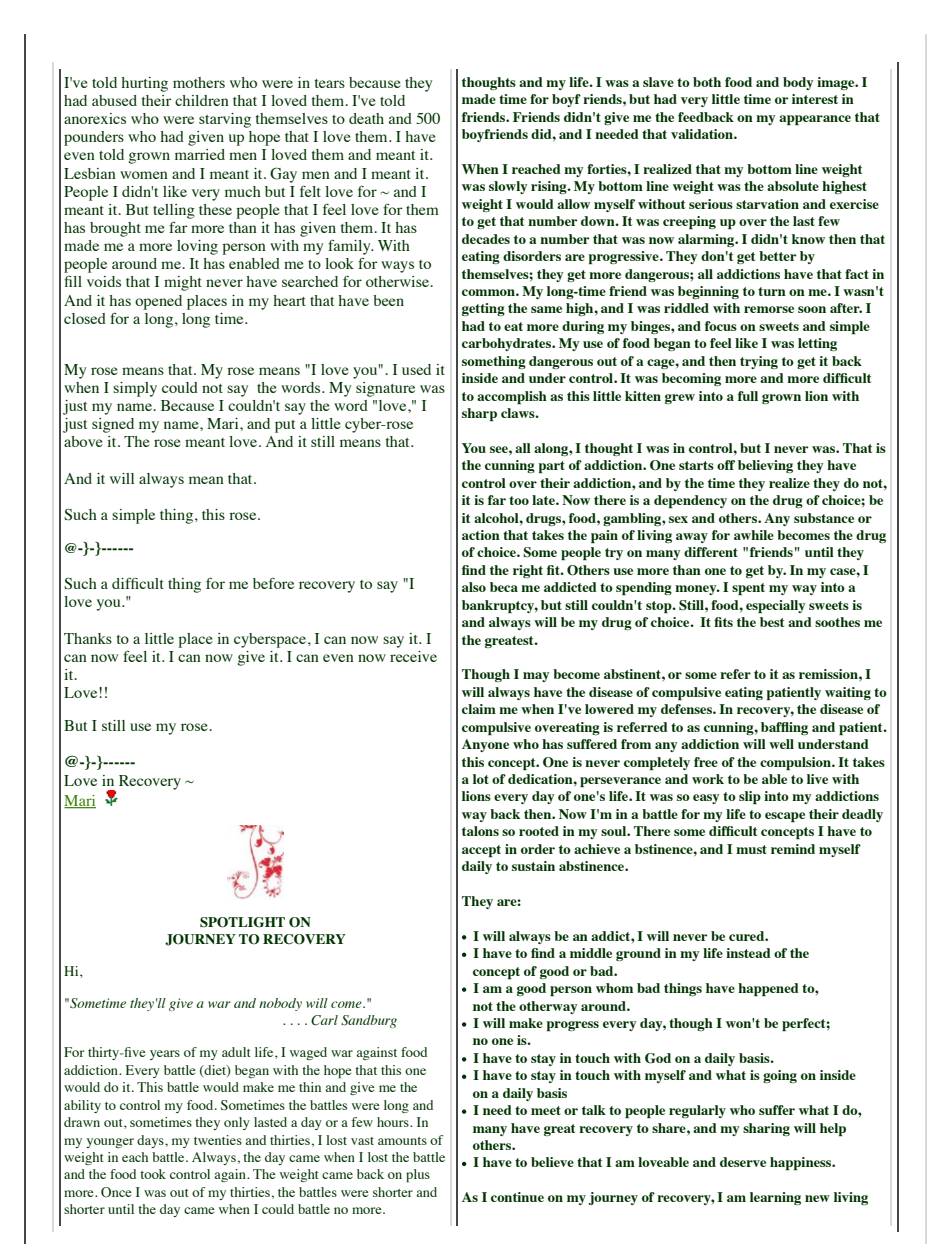 Image resolution: width=952 pixels, height=1244 pixels. Describe the element at coordinates (273, 583) in the document. I see `before` at that location.
